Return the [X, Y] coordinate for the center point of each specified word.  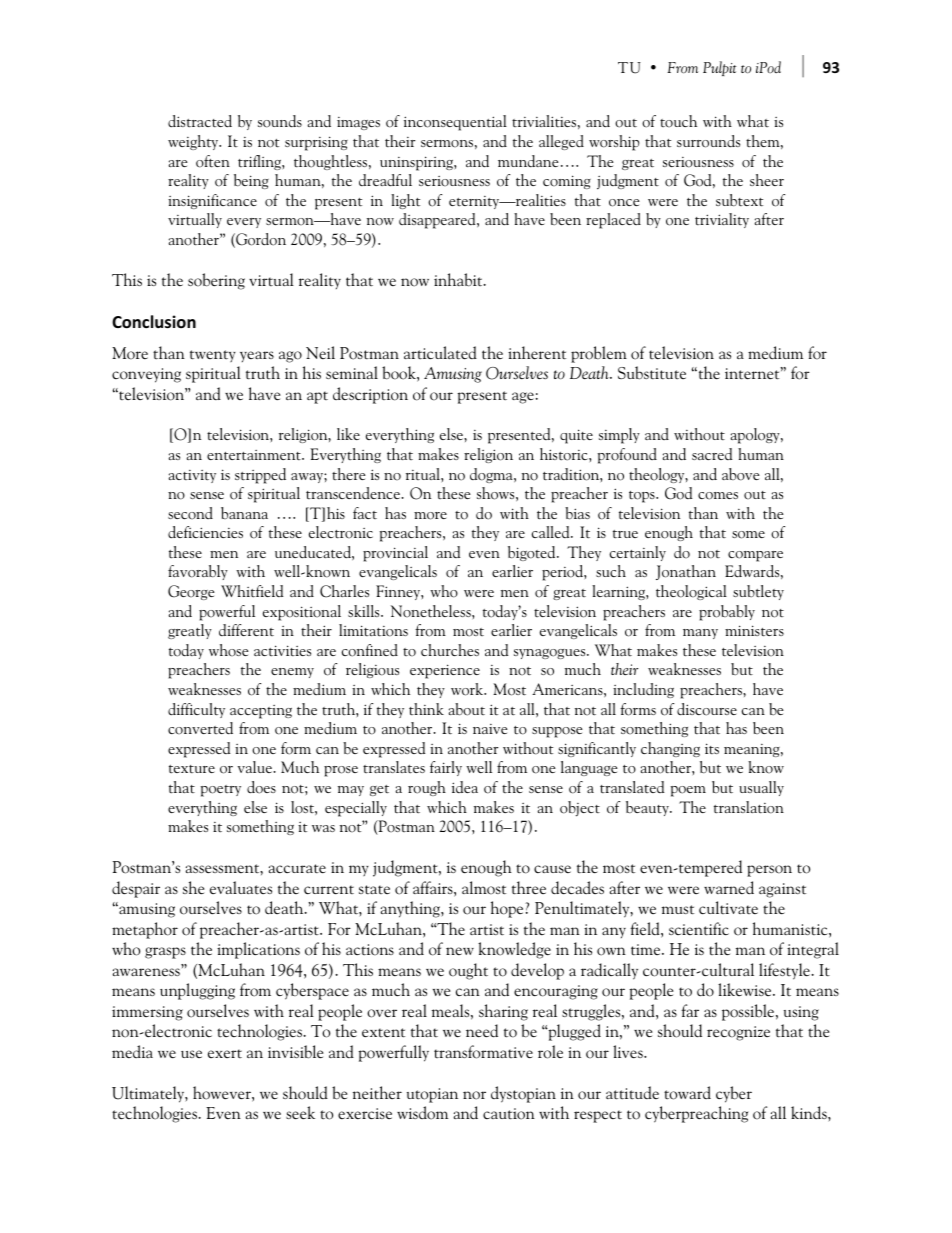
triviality [722, 220]
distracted [200, 121]
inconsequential [455, 123]
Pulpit [720, 68]
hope [508, 909]
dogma [492, 475]
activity [192, 476]
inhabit [459, 280]
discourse [707, 709]
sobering [216, 281]
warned [729, 888]
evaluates [241, 888]
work [468, 689]
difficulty [196, 710]
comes [718, 496]
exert [225, 1053]
